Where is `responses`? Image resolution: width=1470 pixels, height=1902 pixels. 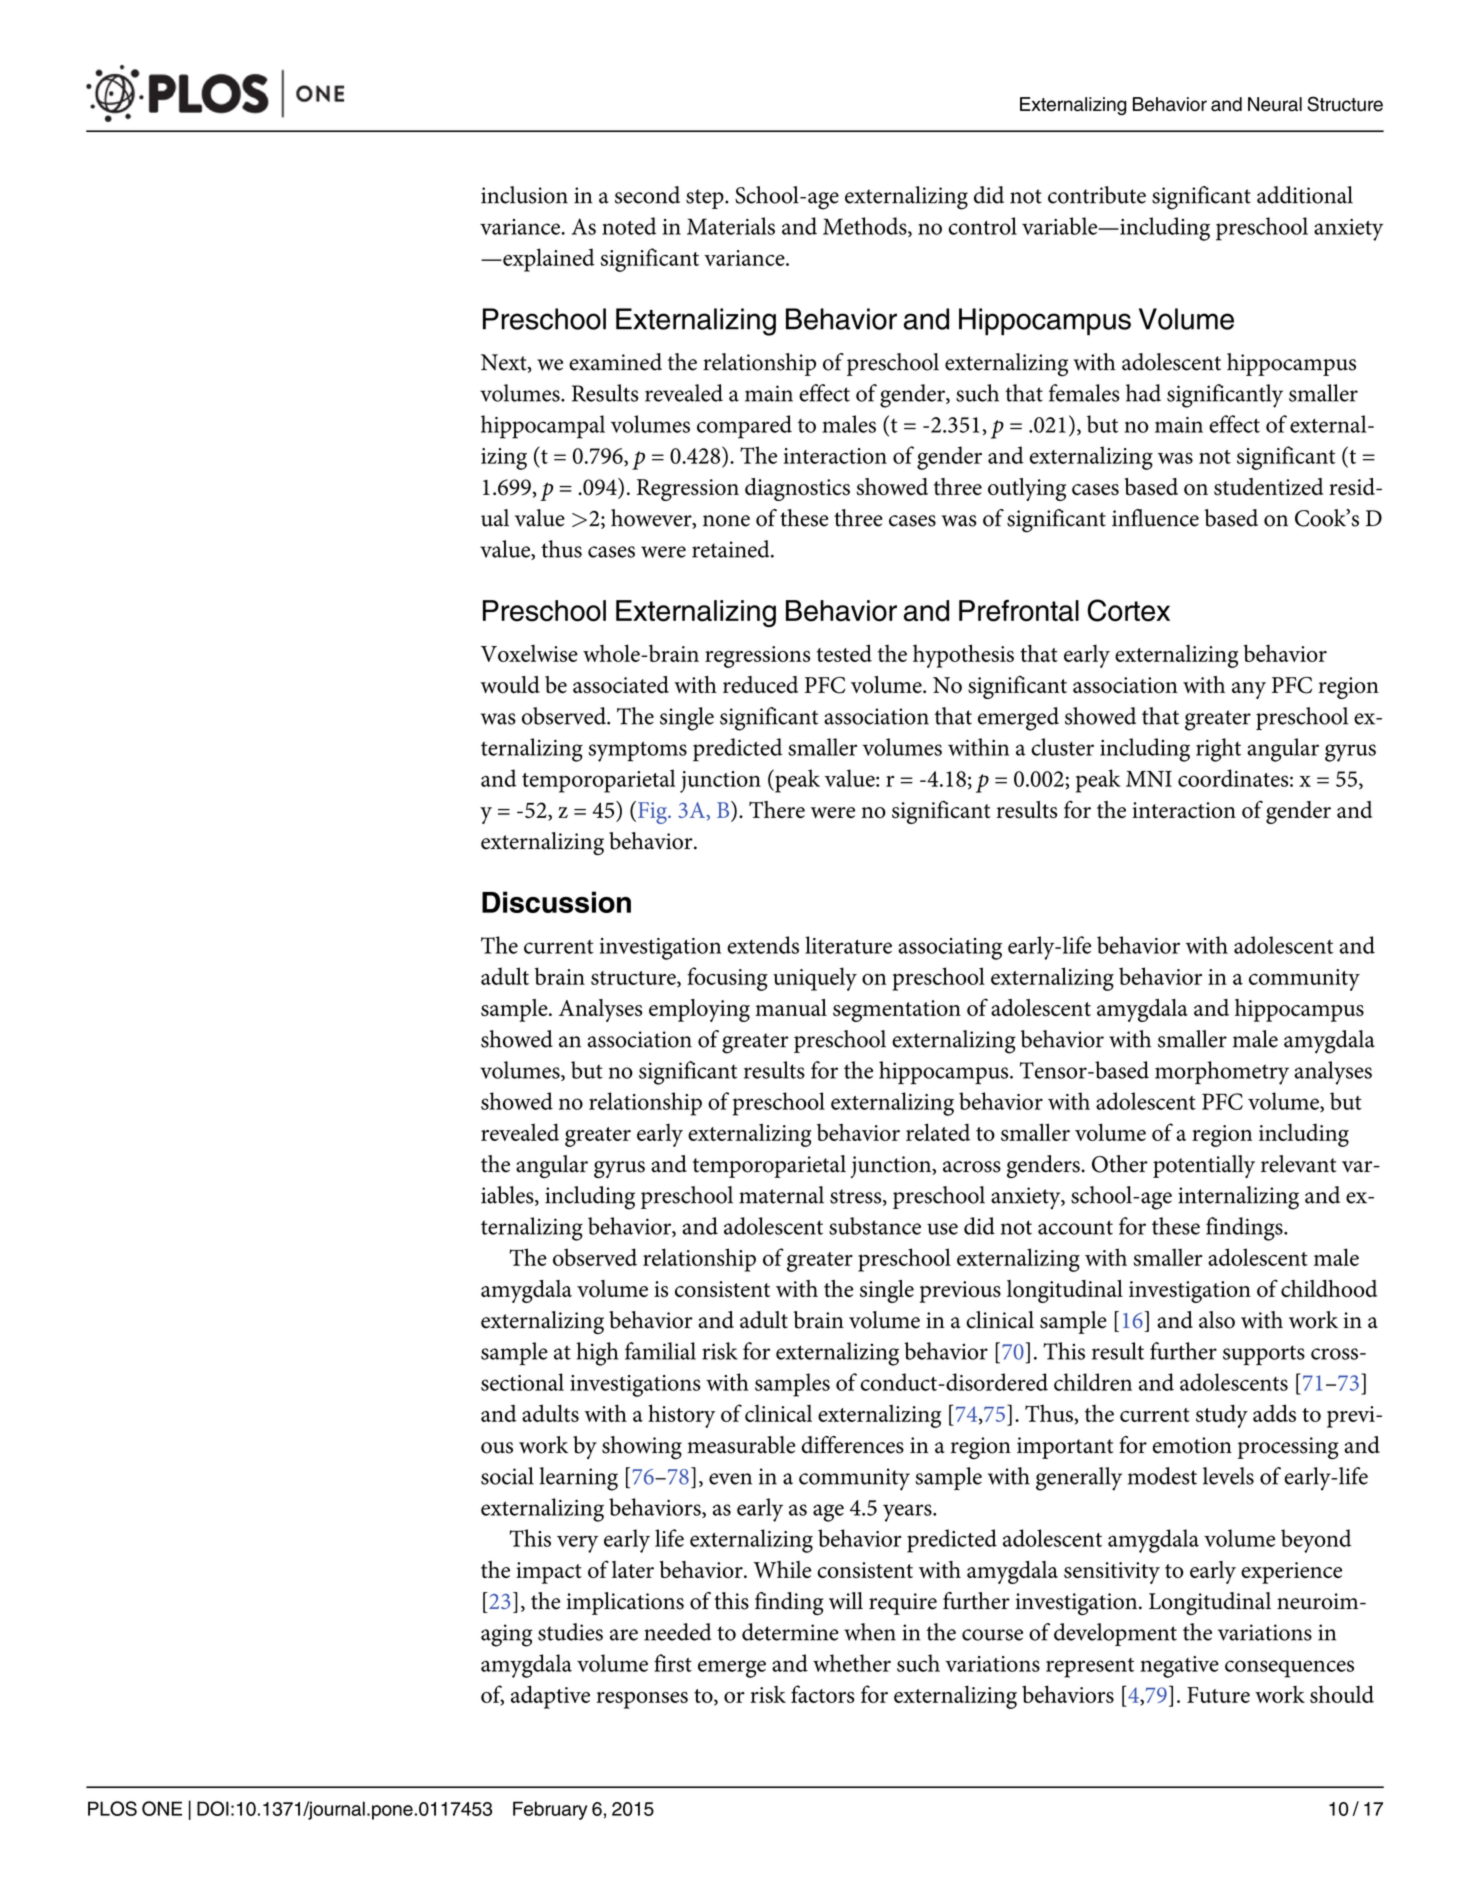 responses is located at coordinates (642, 1700).
